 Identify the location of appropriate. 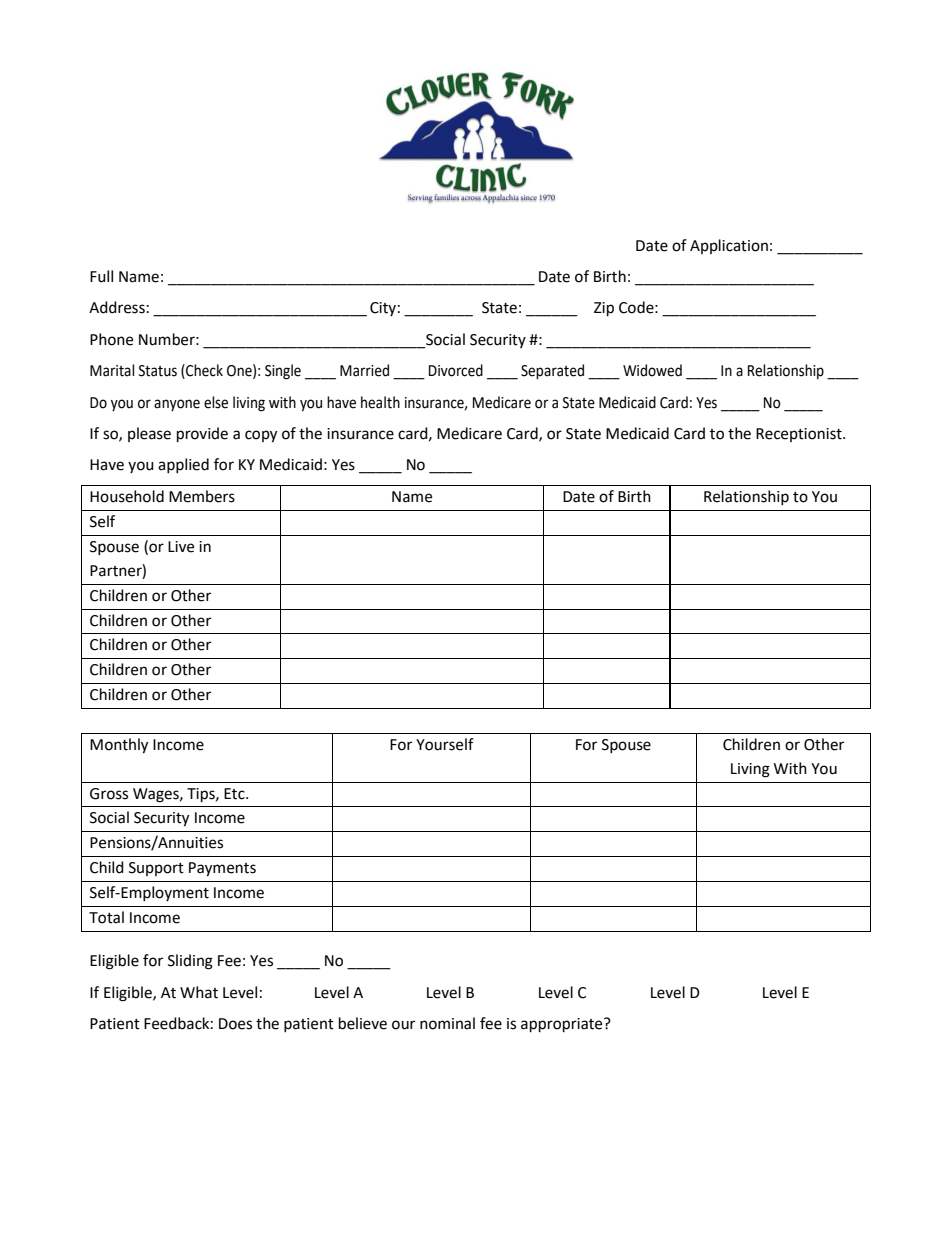
(563, 1025).
